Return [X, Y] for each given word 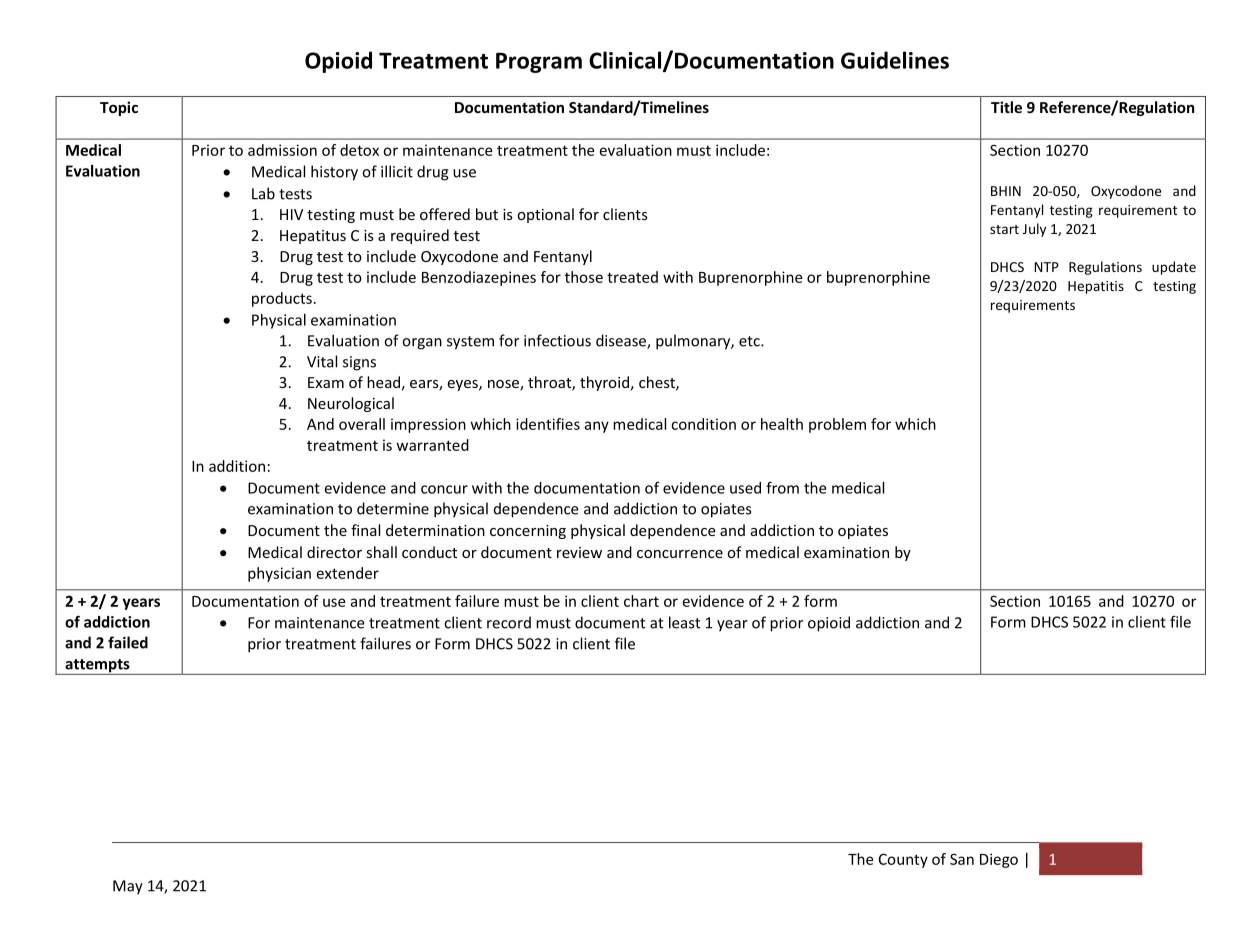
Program [539, 63]
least [684, 622]
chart [641, 601]
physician [279, 574]
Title [1006, 107]
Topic [119, 108]
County [903, 860]
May [128, 887]
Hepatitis [1096, 287]
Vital [322, 361]
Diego [999, 860]
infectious [557, 340]
